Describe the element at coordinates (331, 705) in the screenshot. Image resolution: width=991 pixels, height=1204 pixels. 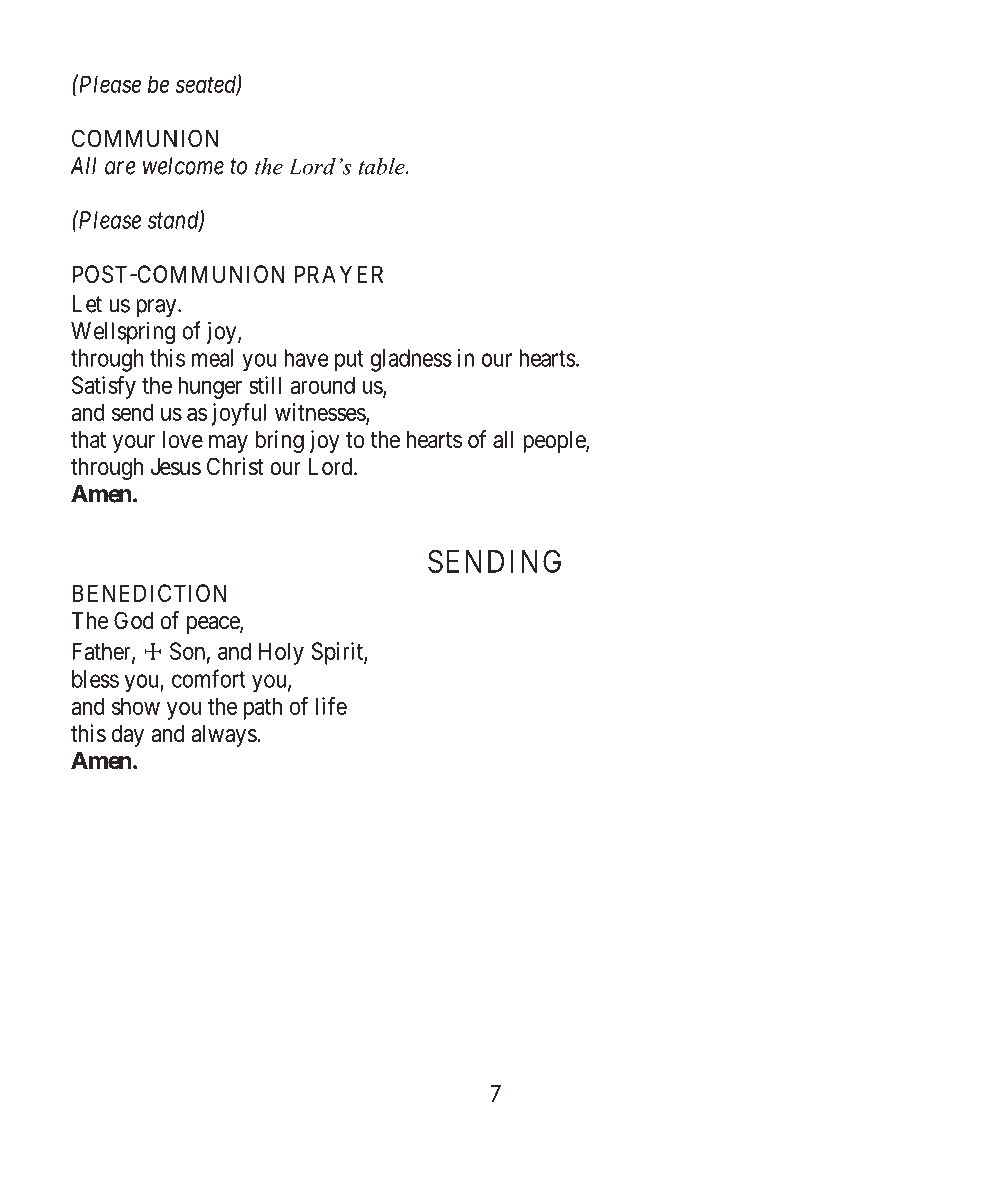
I see `life` at that location.
